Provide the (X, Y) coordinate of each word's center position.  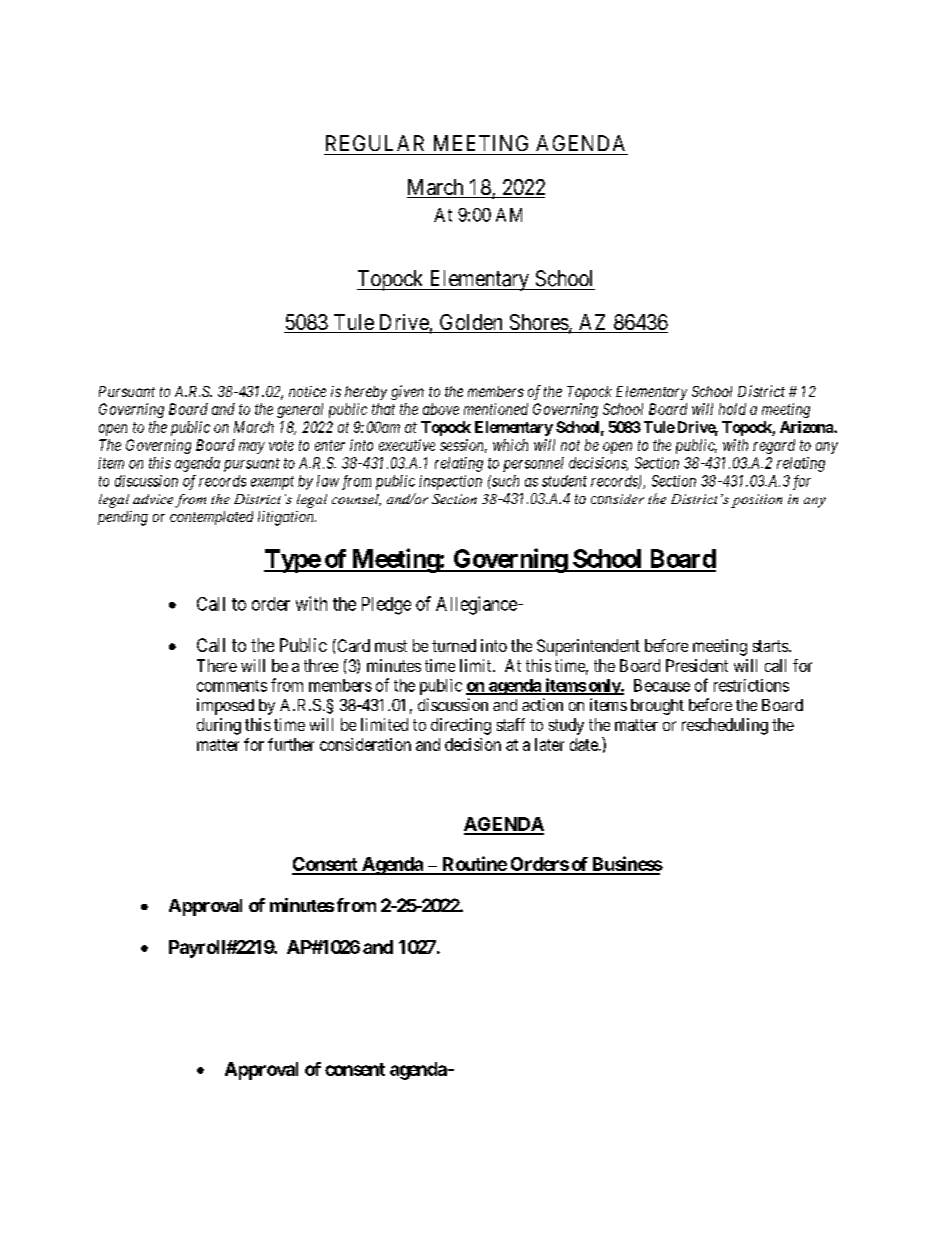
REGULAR (375, 143)
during (219, 726)
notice (307, 391)
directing (461, 726)
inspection (450, 482)
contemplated (211, 518)
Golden (471, 323)
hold (732, 409)
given (407, 392)
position (756, 501)
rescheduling (725, 726)
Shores (538, 323)
